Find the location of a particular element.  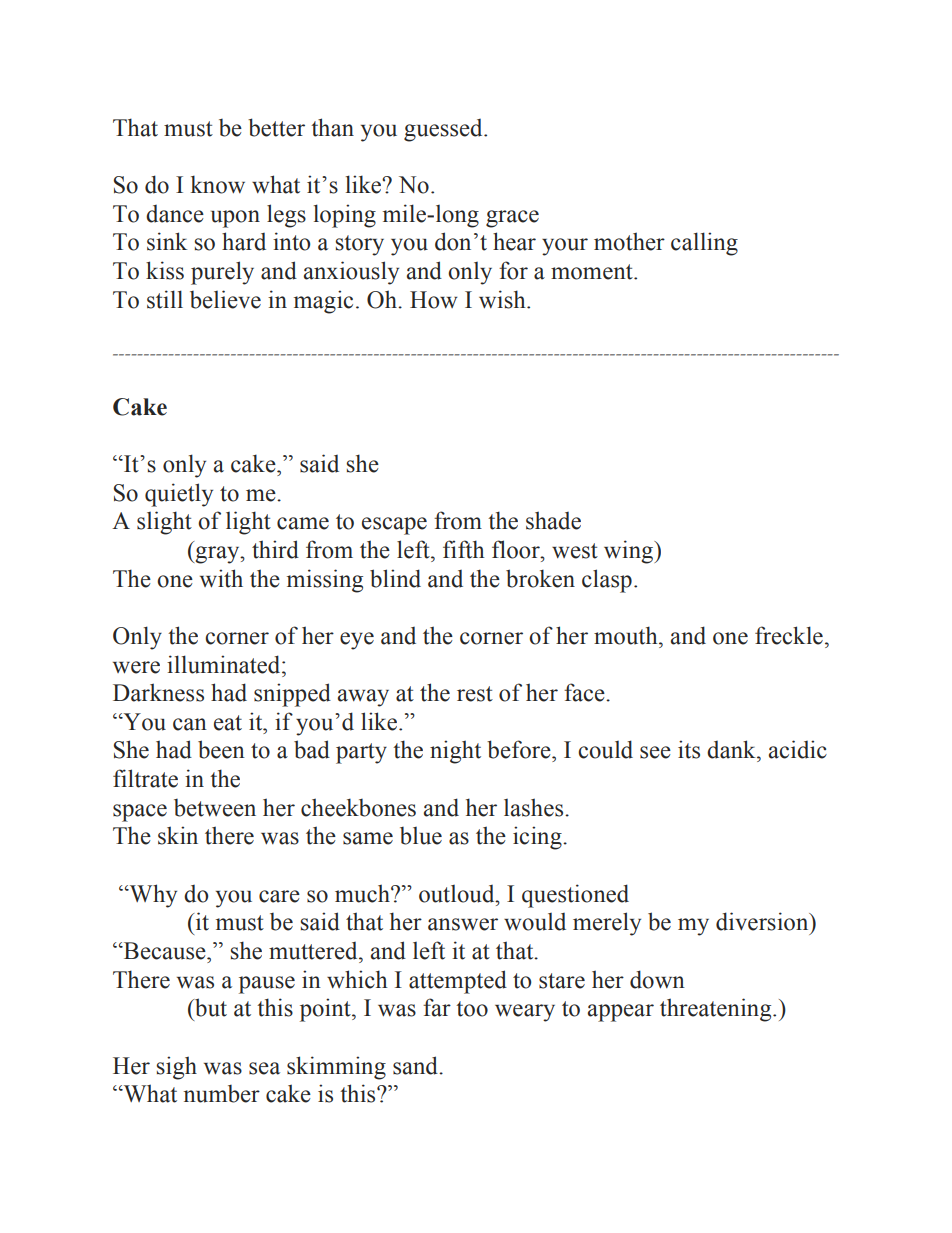

sand is located at coordinates (416, 1065).
